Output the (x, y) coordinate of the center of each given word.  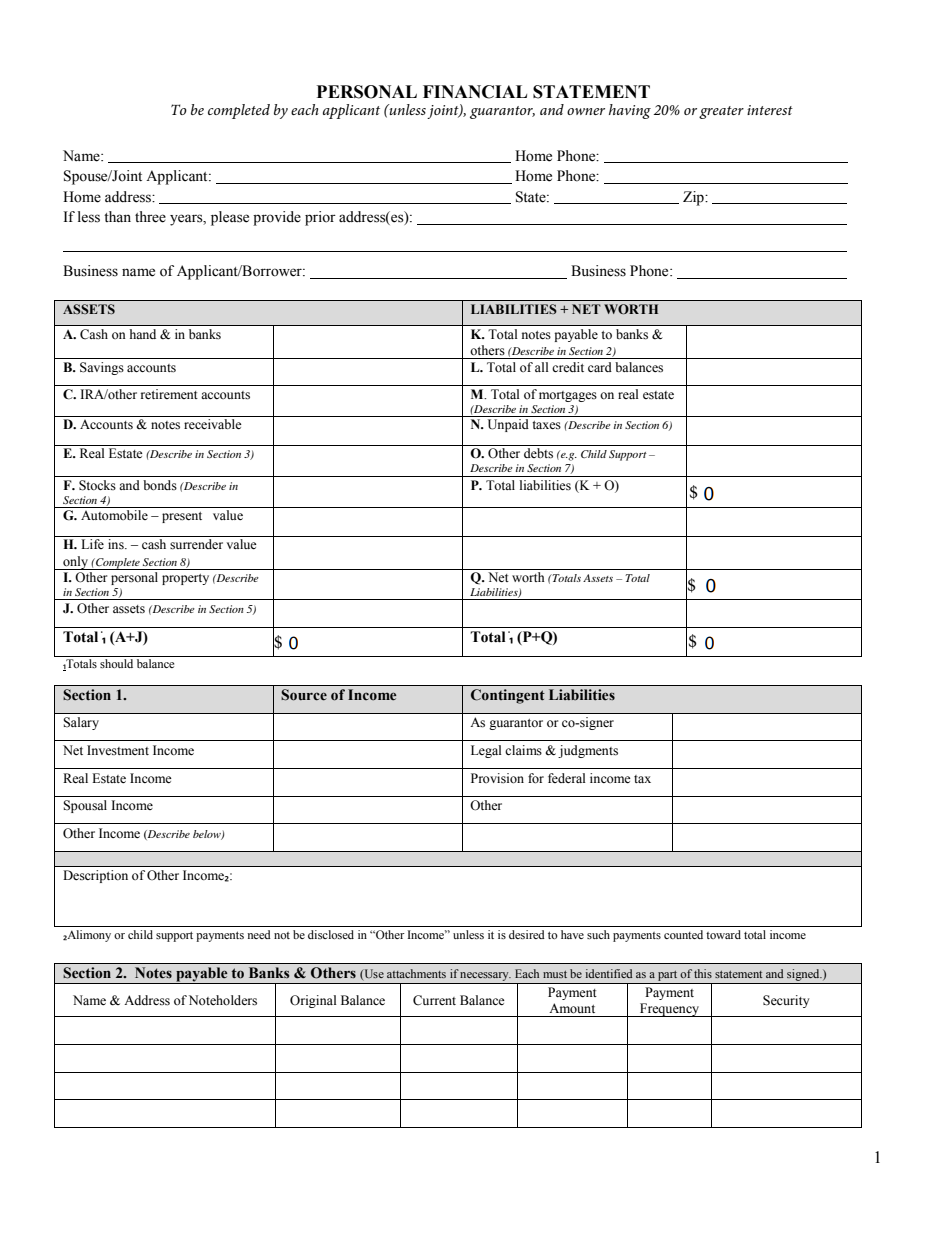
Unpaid (508, 425)
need (259, 934)
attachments (416, 973)
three (150, 217)
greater (721, 112)
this (703, 973)
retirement (169, 394)
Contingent (508, 696)
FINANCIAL (475, 92)
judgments (588, 751)
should (116, 663)
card (600, 367)
